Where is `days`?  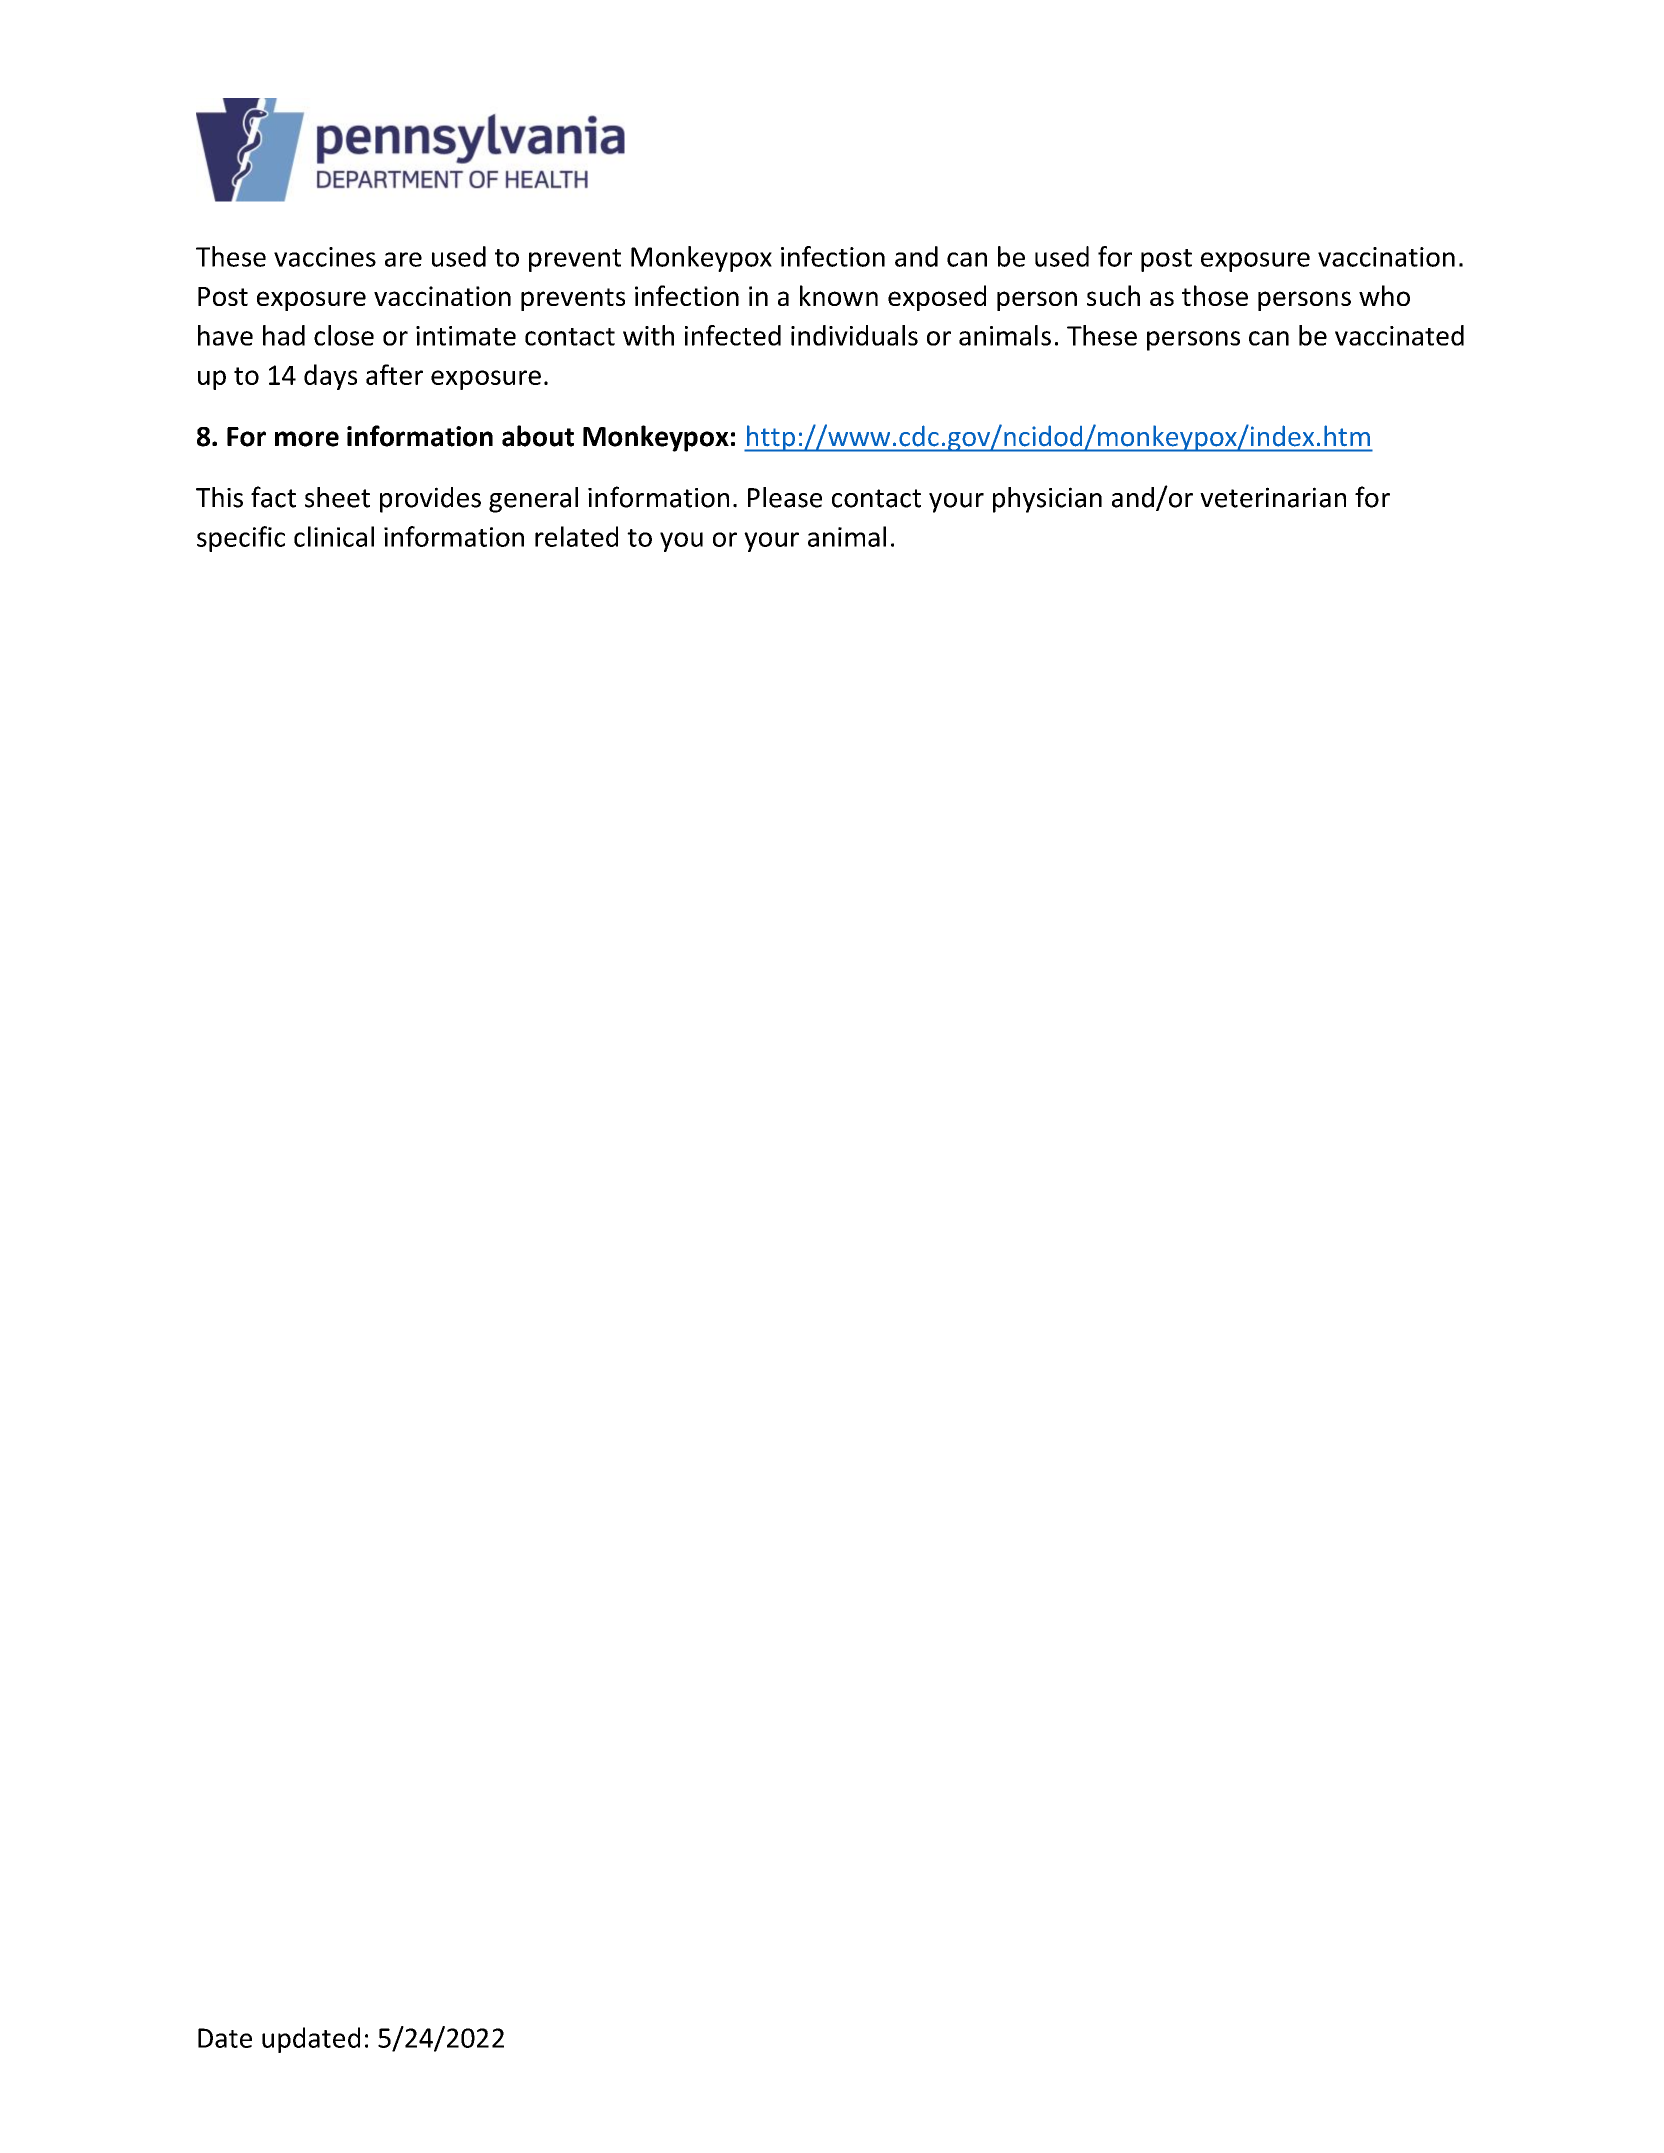
days is located at coordinates (330, 377).
